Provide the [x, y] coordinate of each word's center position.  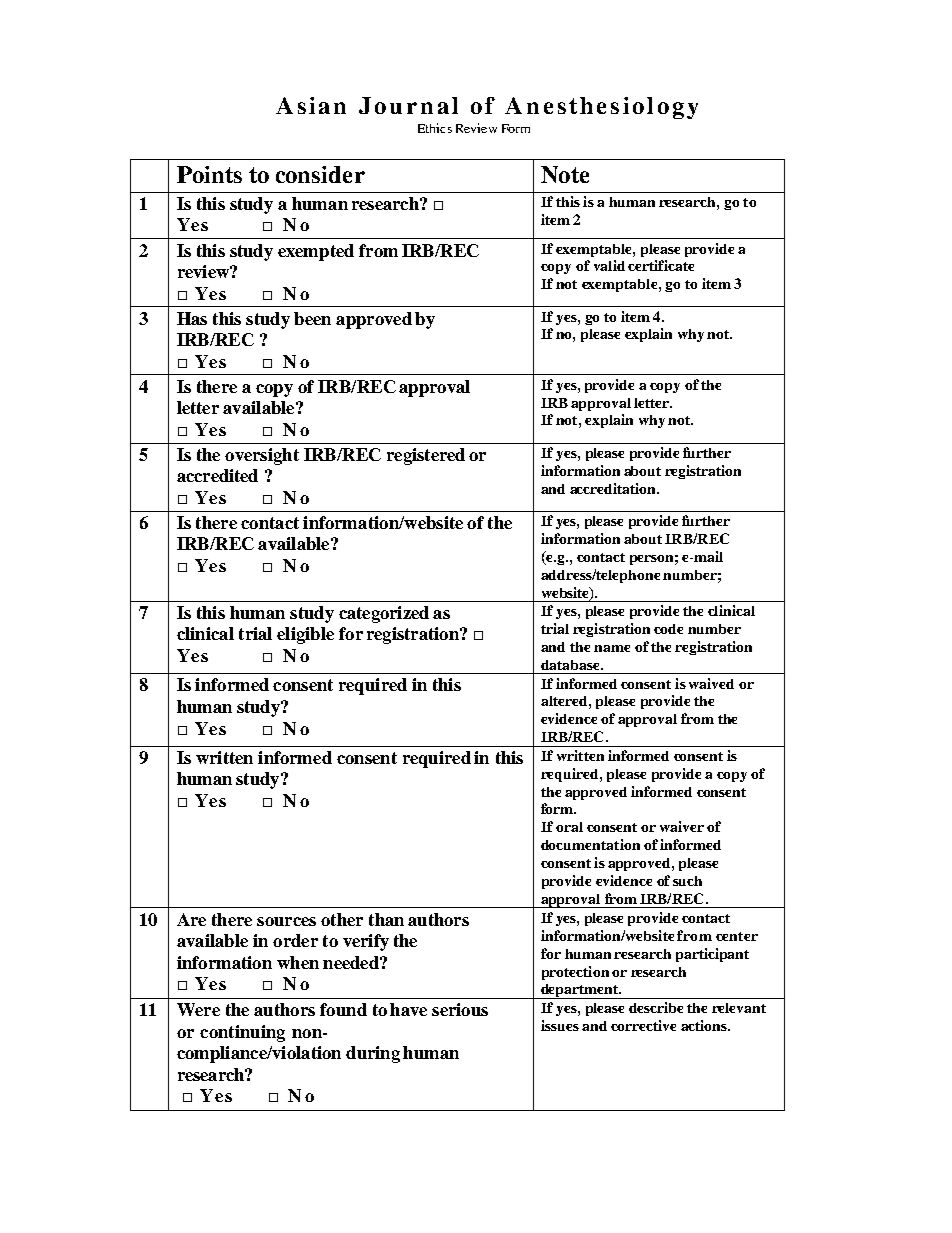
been [312, 318]
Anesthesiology [601, 108]
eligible [305, 635]
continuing [242, 1033]
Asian [311, 105]
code [668, 629]
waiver [682, 826]
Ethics [435, 128]
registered [426, 456]
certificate [661, 265]
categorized [384, 614]
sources [286, 921]
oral [569, 827]
